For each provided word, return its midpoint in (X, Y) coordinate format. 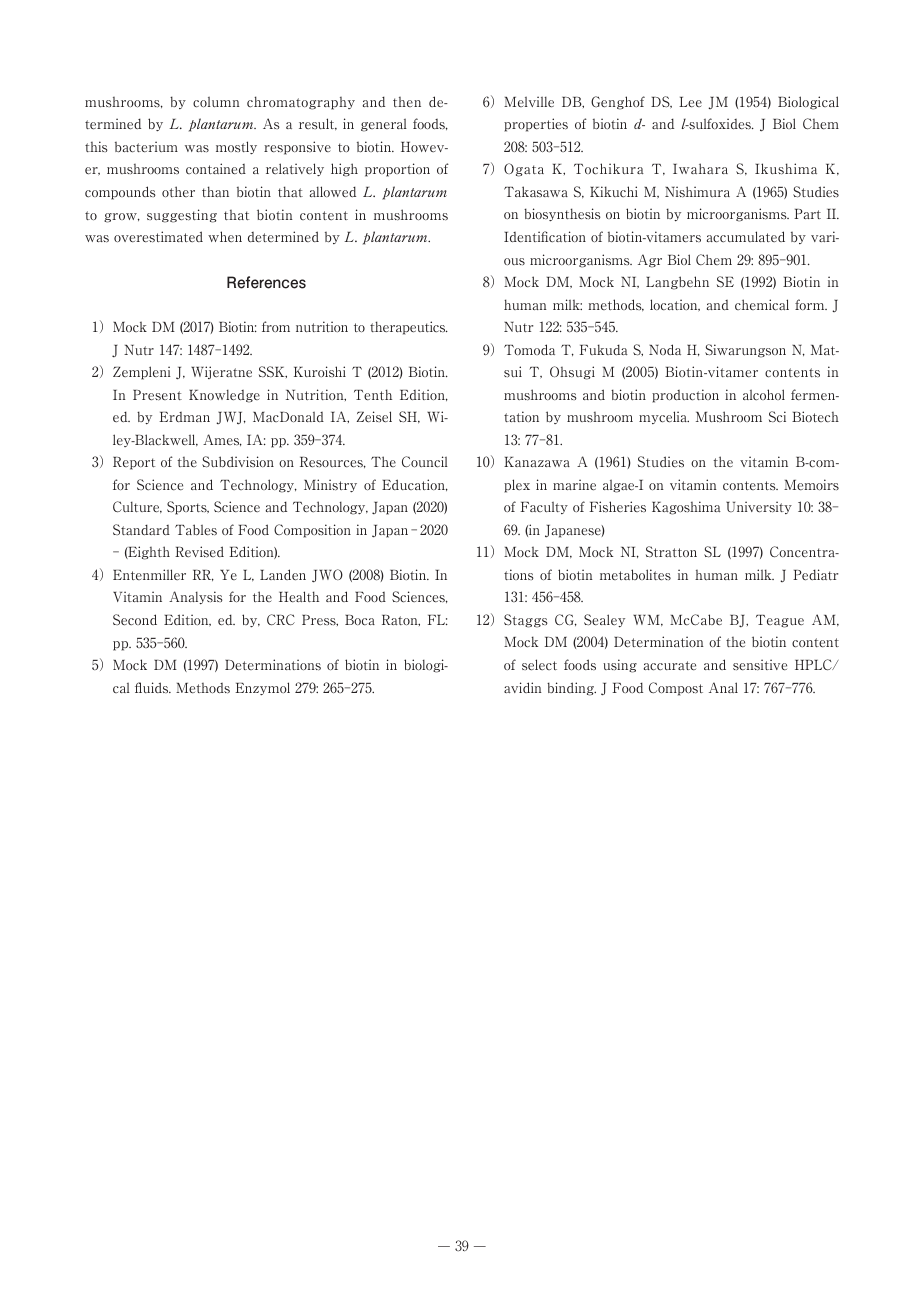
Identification (545, 236)
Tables (196, 530)
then (407, 102)
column (216, 102)
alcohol (764, 394)
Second (135, 620)
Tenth (373, 394)
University (759, 507)
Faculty (544, 508)
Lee (690, 102)
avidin (523, 687)
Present (157, 395)
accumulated (746, 237)
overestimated (158, 237)
